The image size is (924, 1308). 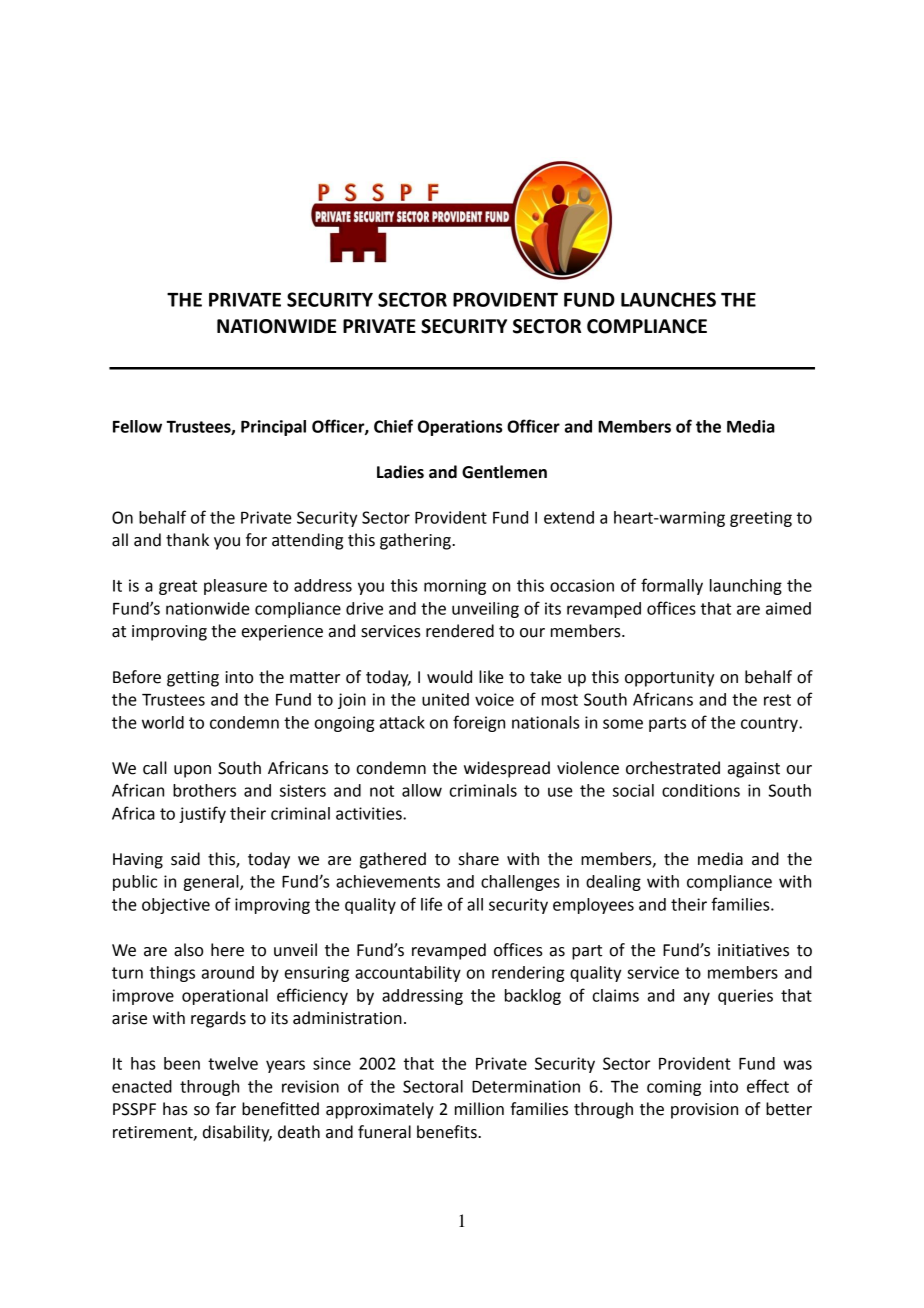 I want to click on far, so click(x=225, y=1109).
